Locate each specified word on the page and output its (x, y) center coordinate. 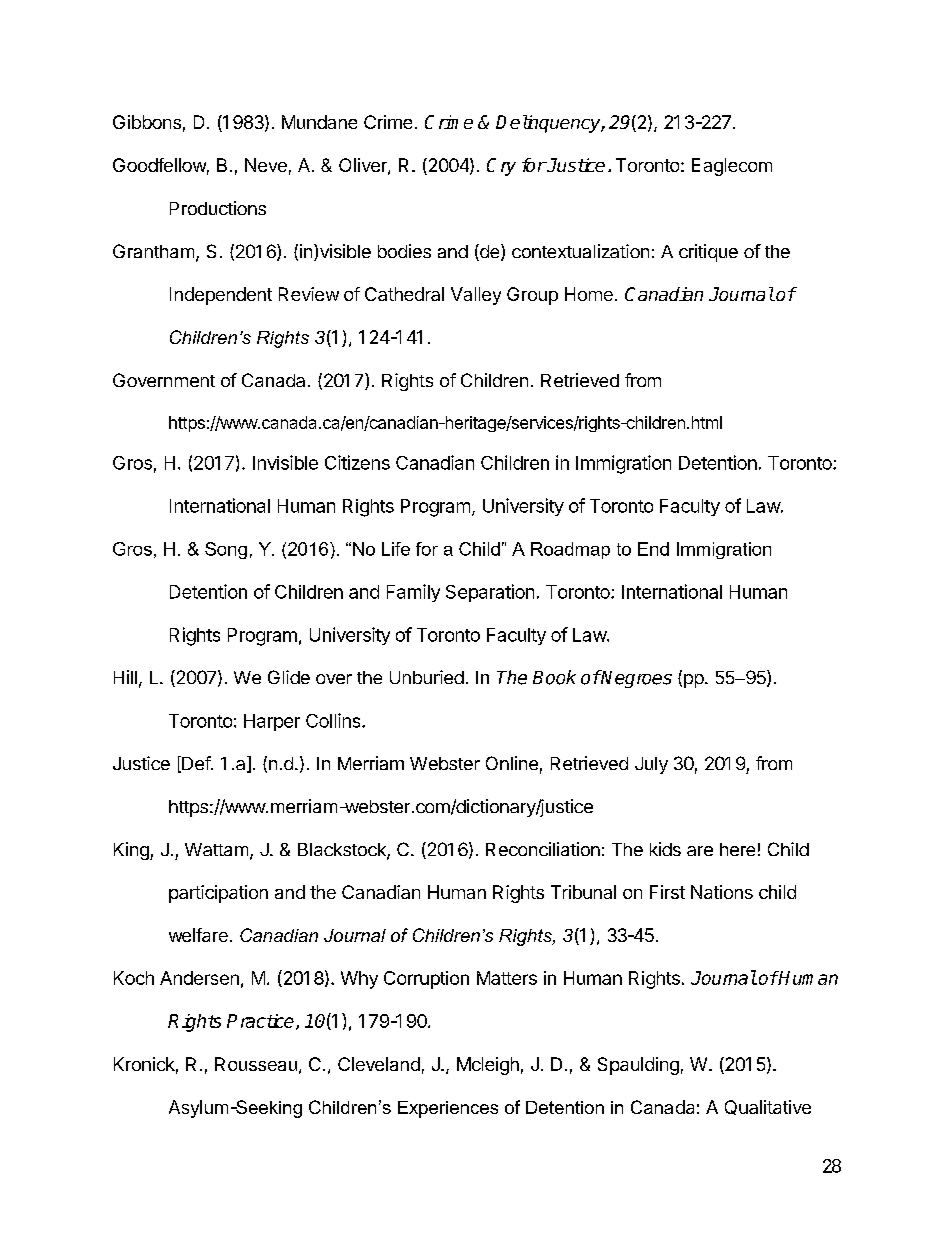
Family (413, 593)
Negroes (636, 679)
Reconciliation (543, 849)
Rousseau (256, 1064)
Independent (221, 296)
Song (226, 550)
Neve (266, 165)
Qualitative (768, 1107)
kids (665, 849)
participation (218, 894)
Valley (476, 296)
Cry (501, 167)
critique (708, 253)
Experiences (448, 1109)
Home (589, 294)
